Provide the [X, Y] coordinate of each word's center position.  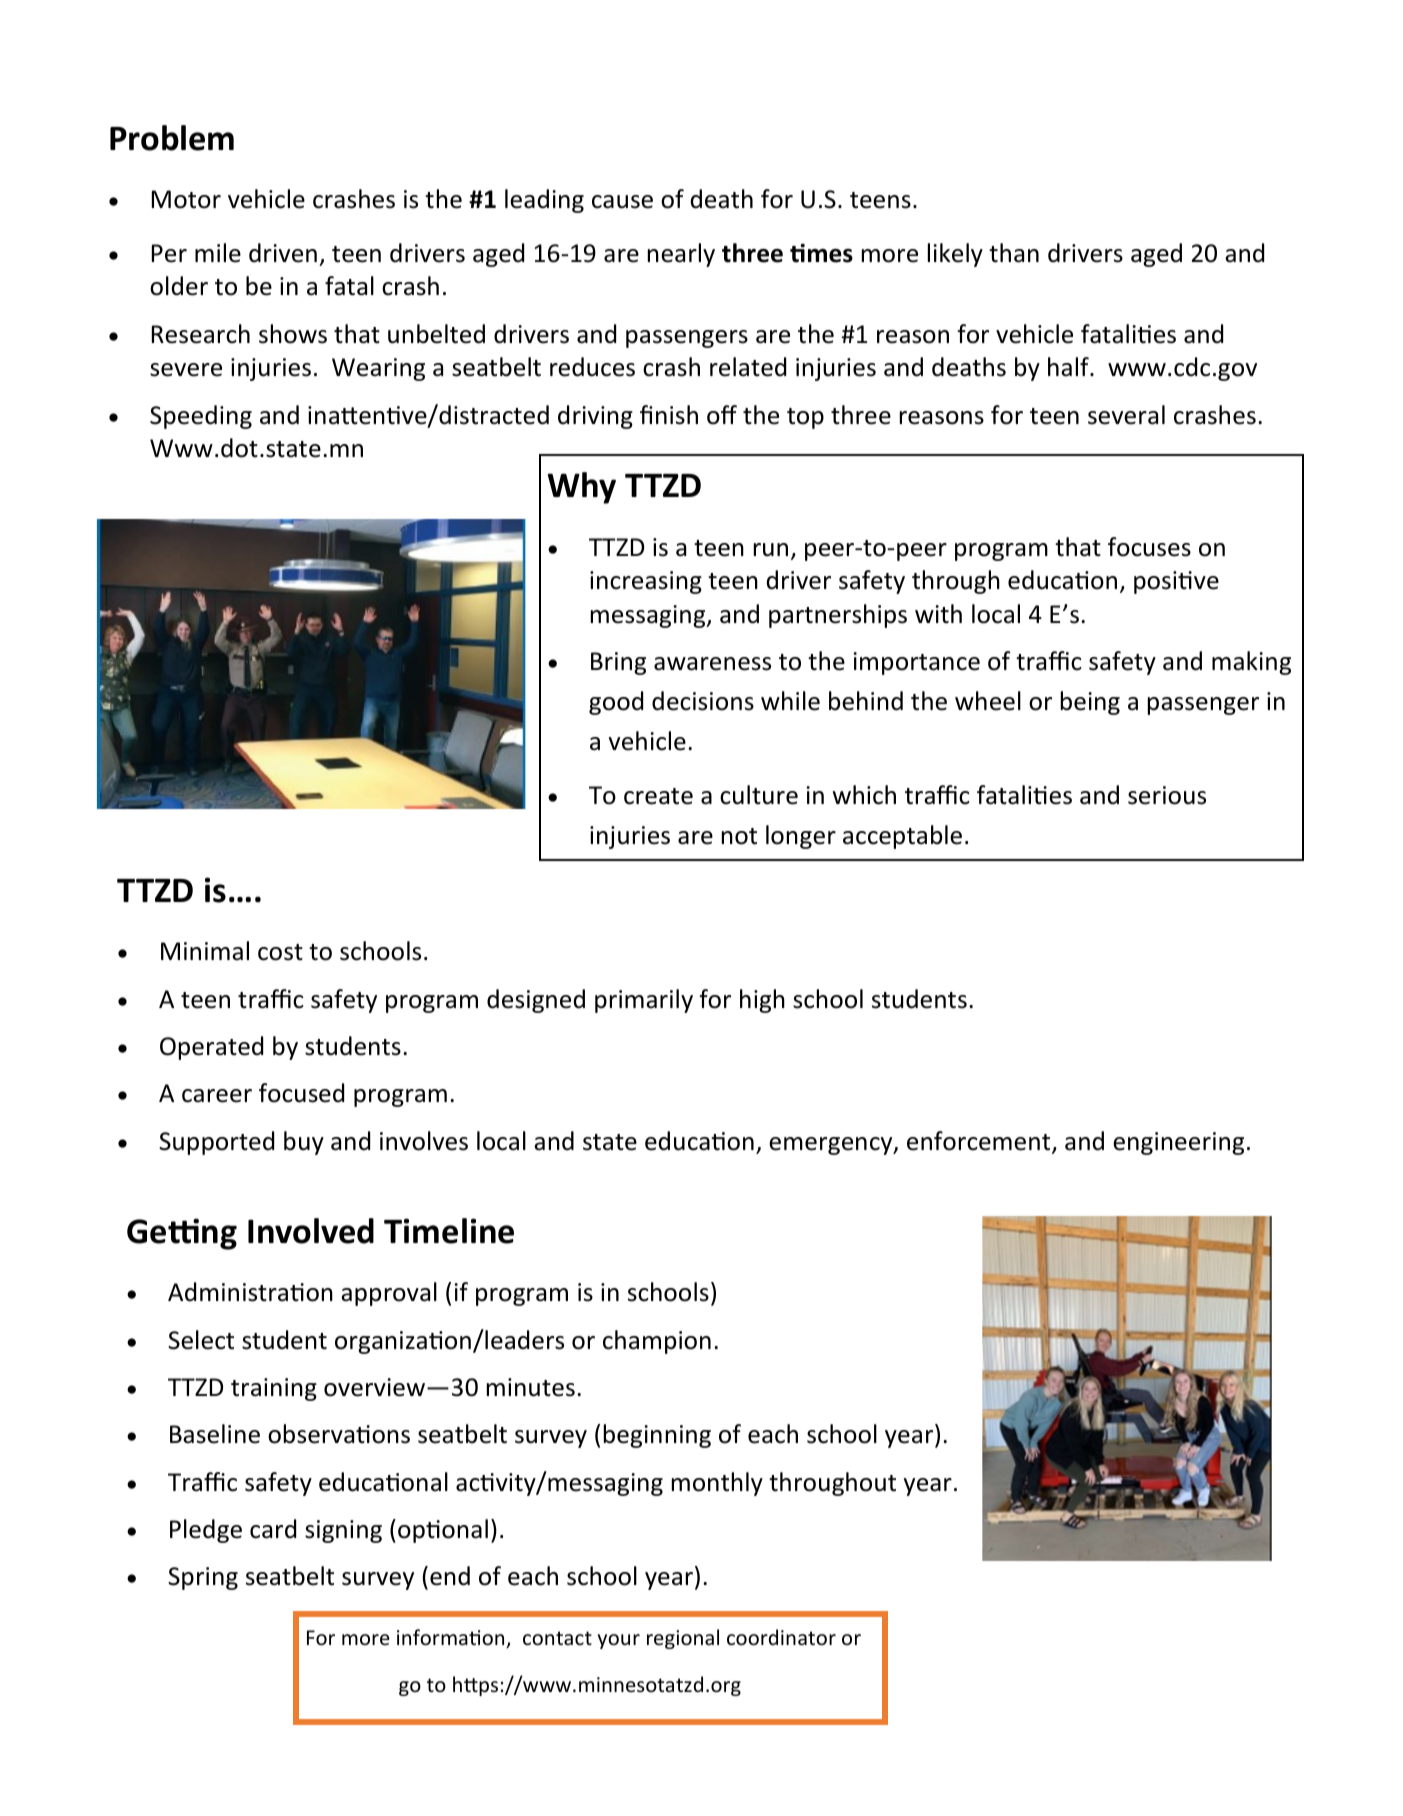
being [1090, 703]
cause [622, 202]
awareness [712, 664]
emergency [832, 1146]
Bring [618, 663]
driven [283, 253]
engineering [1178, 1143]
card [273, 1529]
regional [683, 1639]
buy [304, 1143]
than [1014, 253]
